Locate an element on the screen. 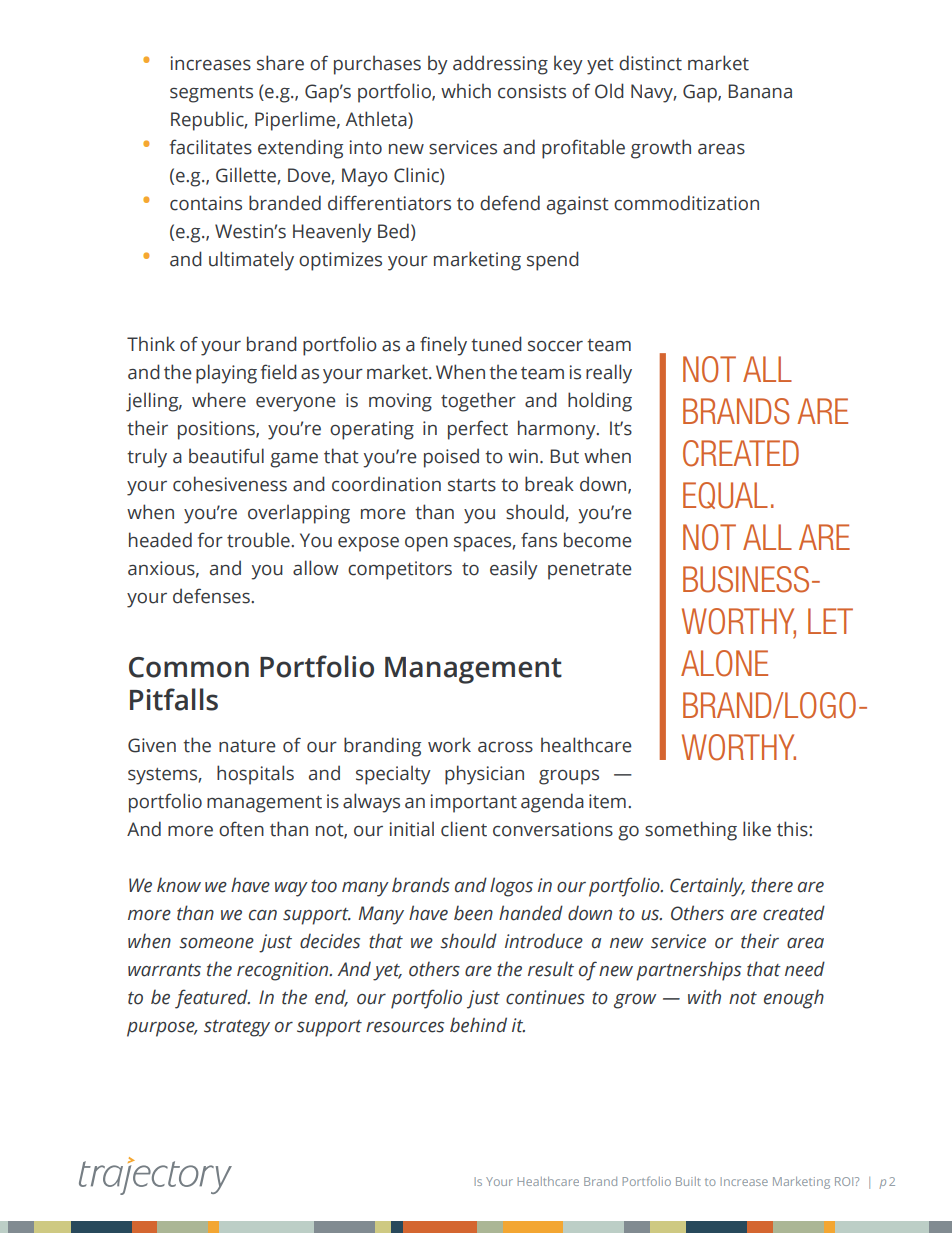 The image size is (952, 1233). easily is located at coordinates (514, 570).
